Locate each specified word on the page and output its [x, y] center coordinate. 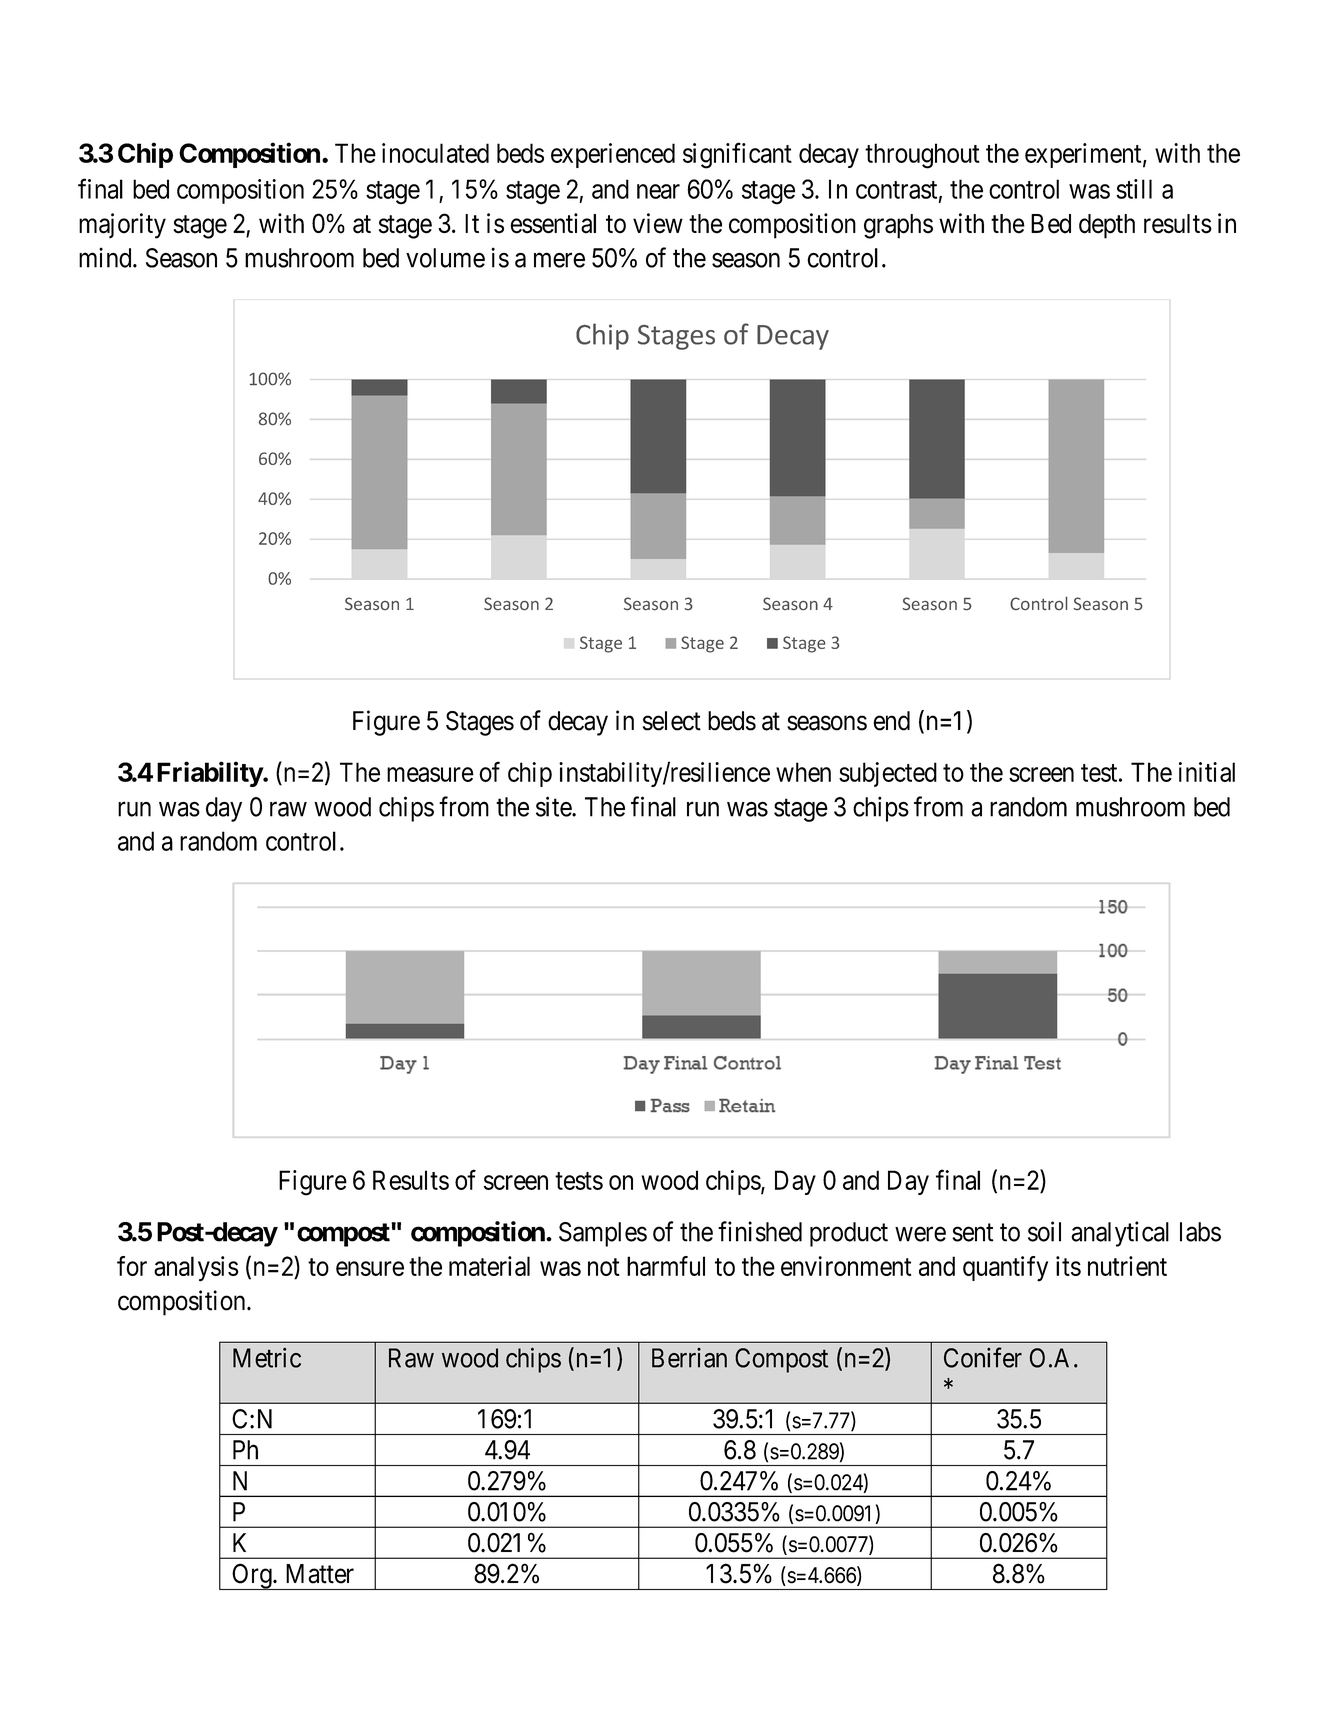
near [658, 191]
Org [252, 1576]
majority [122, 226]
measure [430, 774]
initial [1207, 772]
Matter [320, 1574]
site [554, 806]
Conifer [983, 1357]
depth [1107, 226]
